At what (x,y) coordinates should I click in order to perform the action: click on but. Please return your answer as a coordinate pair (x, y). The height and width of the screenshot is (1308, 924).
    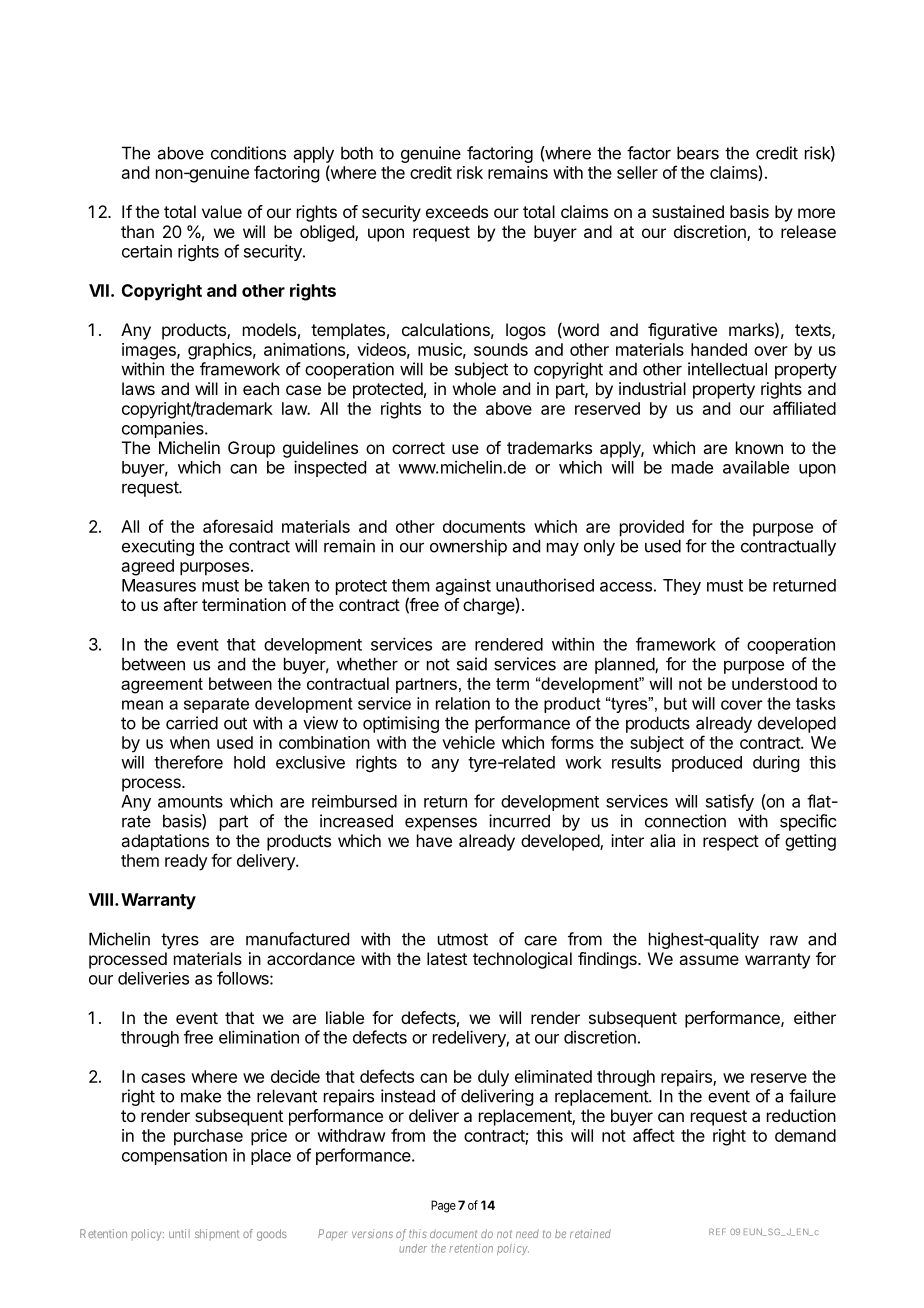
    Looking at the image, I should click on (675, 703).
